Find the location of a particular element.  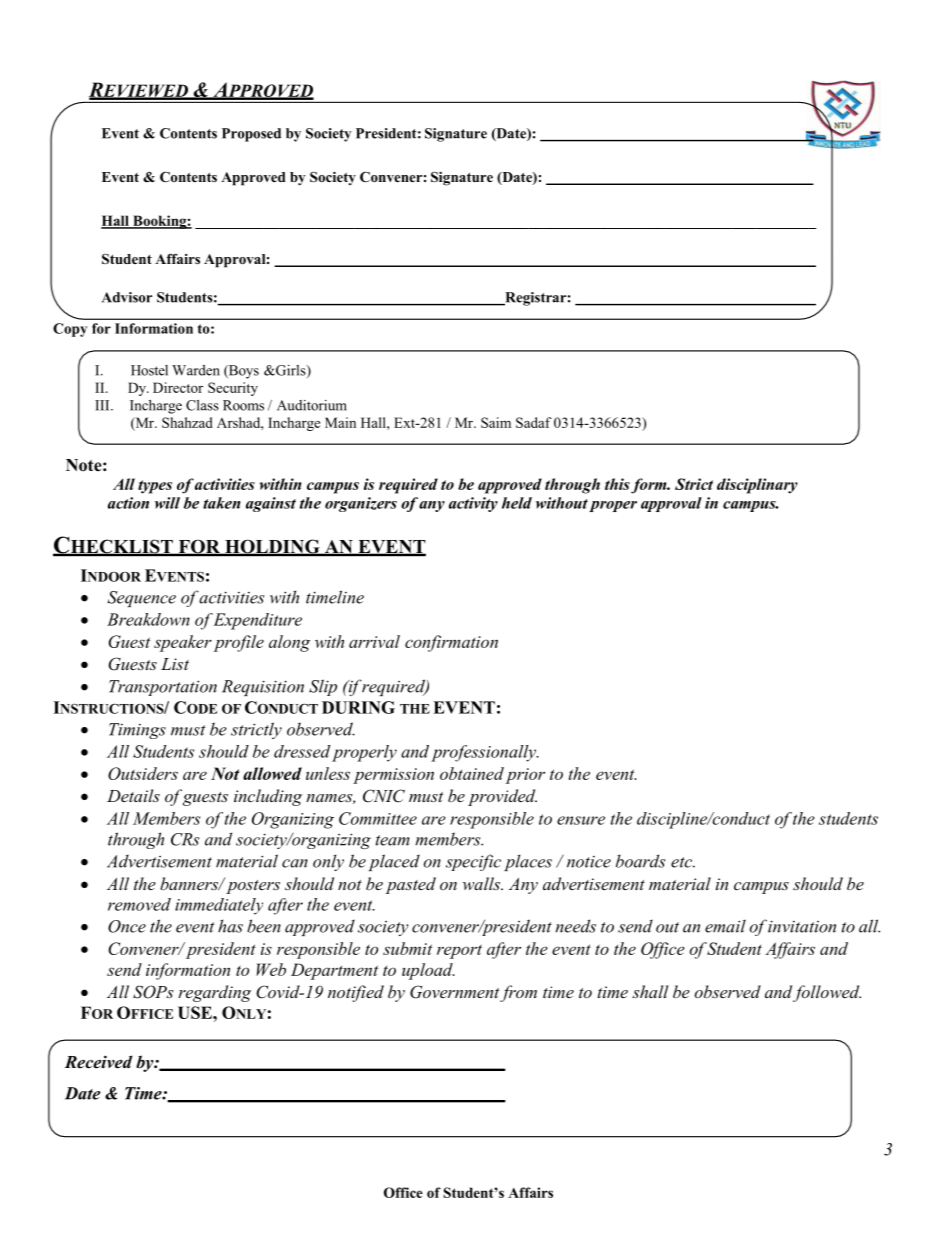

confirmation is located at coordinates (451, 643).
